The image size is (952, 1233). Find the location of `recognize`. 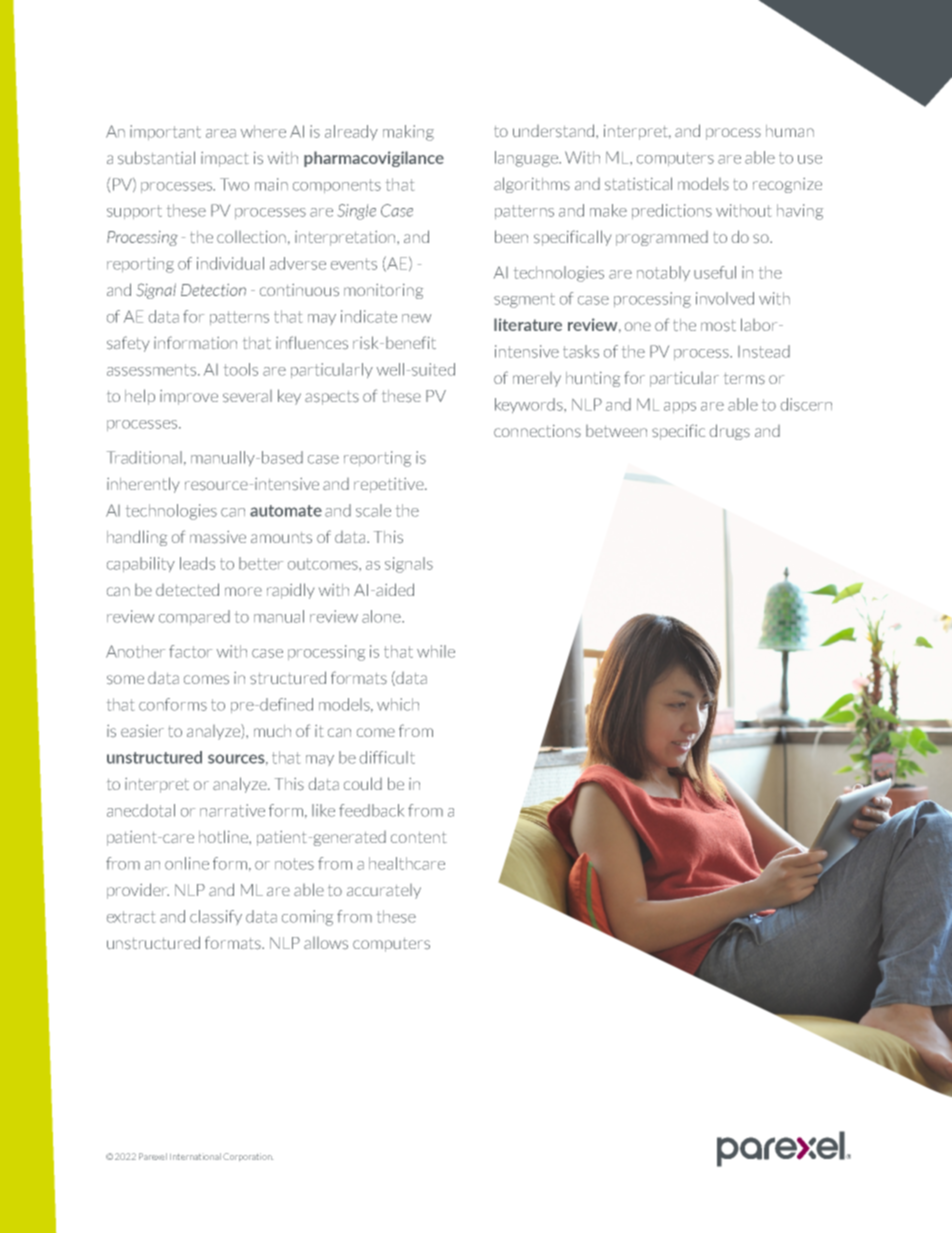

recognize is located at coordinates (787, 185).
